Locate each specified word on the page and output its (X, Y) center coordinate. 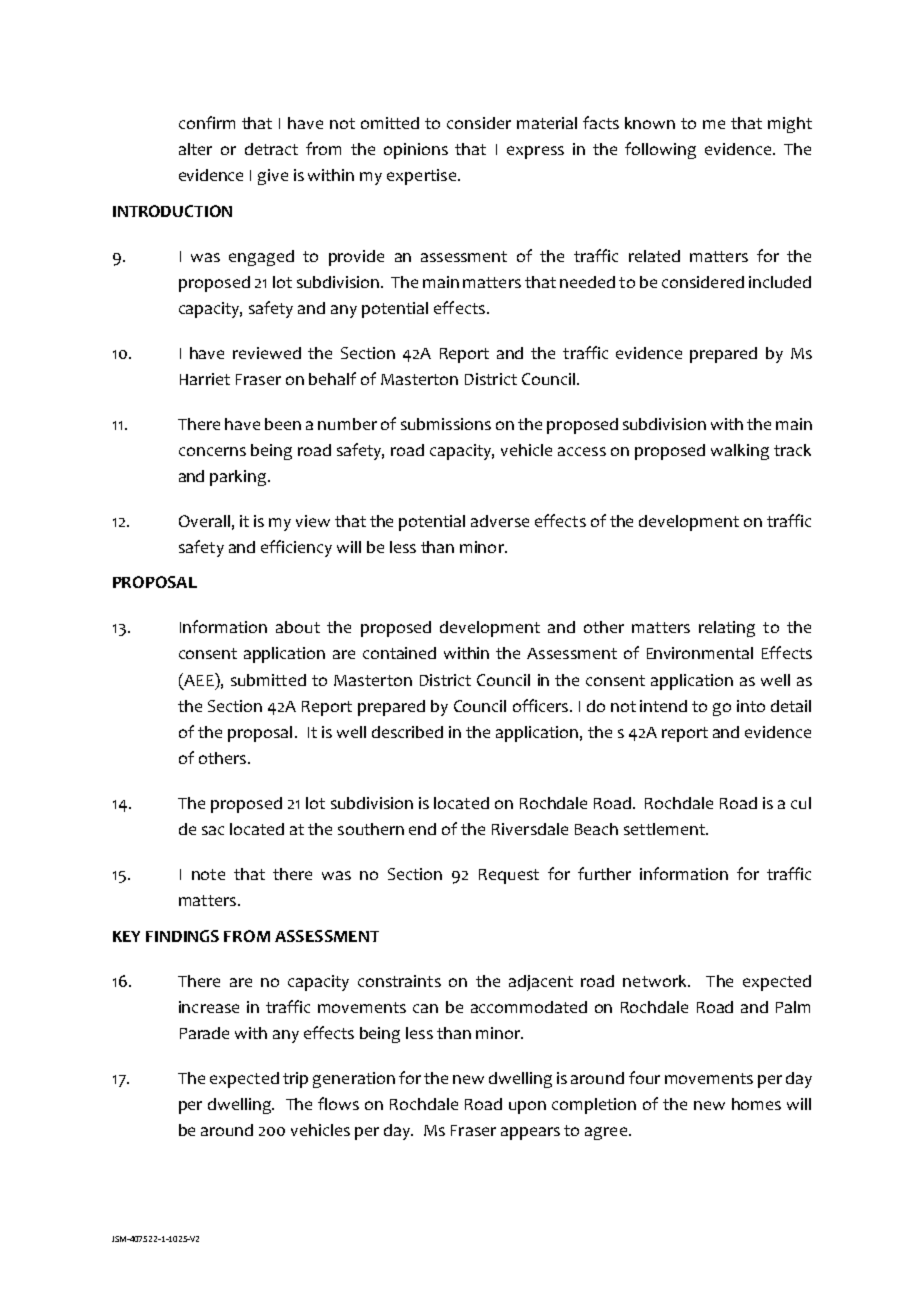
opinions (416, 151)
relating (727, 629)
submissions (446, 424)
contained (399, 653)
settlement (665, 829)
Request (509, 876)
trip (295, 1080)
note (208, 874)
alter (195, 149)
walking (740, 452)
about (298, 627)
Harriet (205, 379)
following (660, 150)
